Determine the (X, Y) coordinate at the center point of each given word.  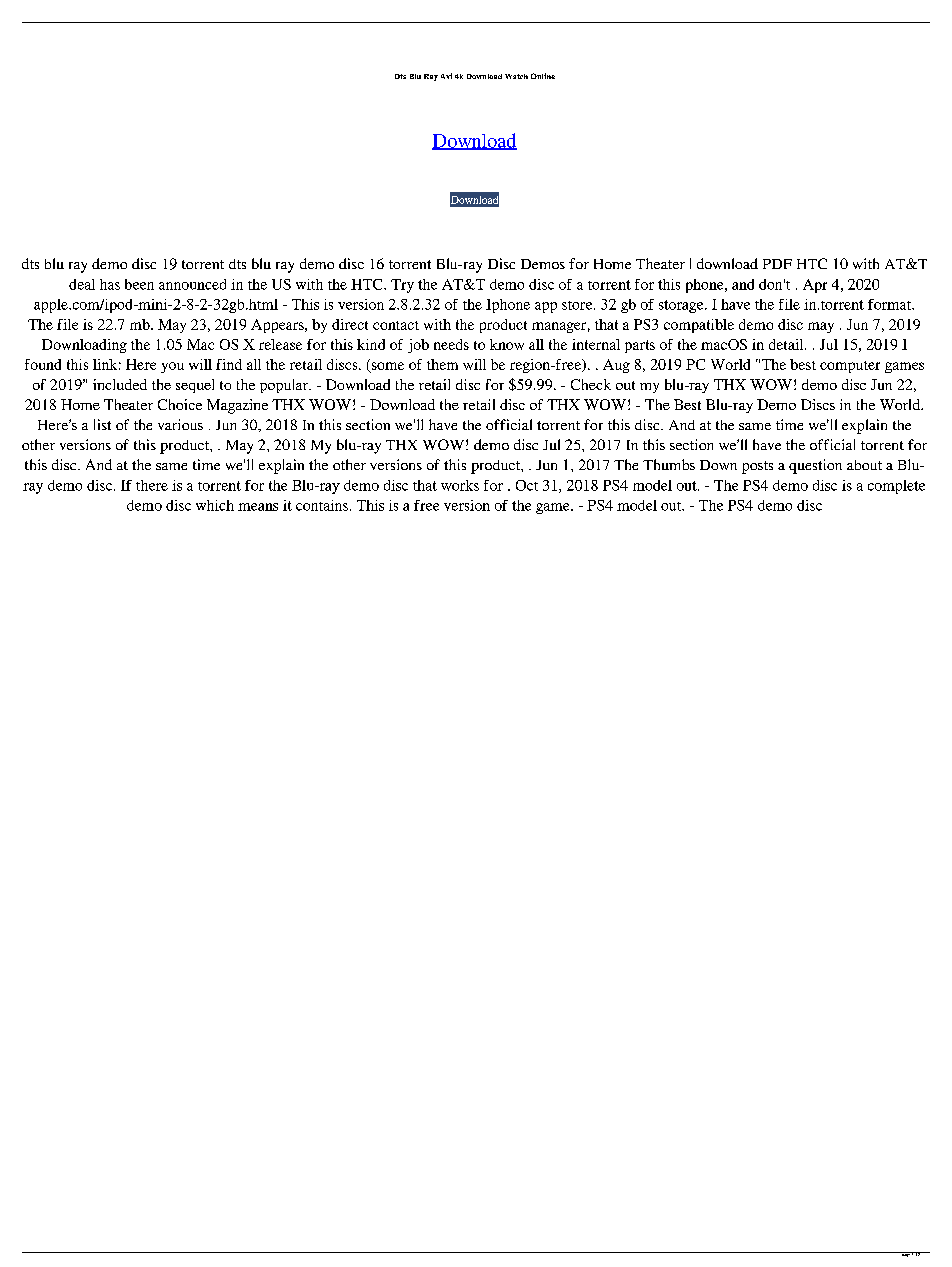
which (215, 505)
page (905, 1254)
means (258, 507)
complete (896, 487)
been (139, 284)
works (460, 485)
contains (322, 505)
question (815, 466)
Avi (446, 76)
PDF (777, 264)
